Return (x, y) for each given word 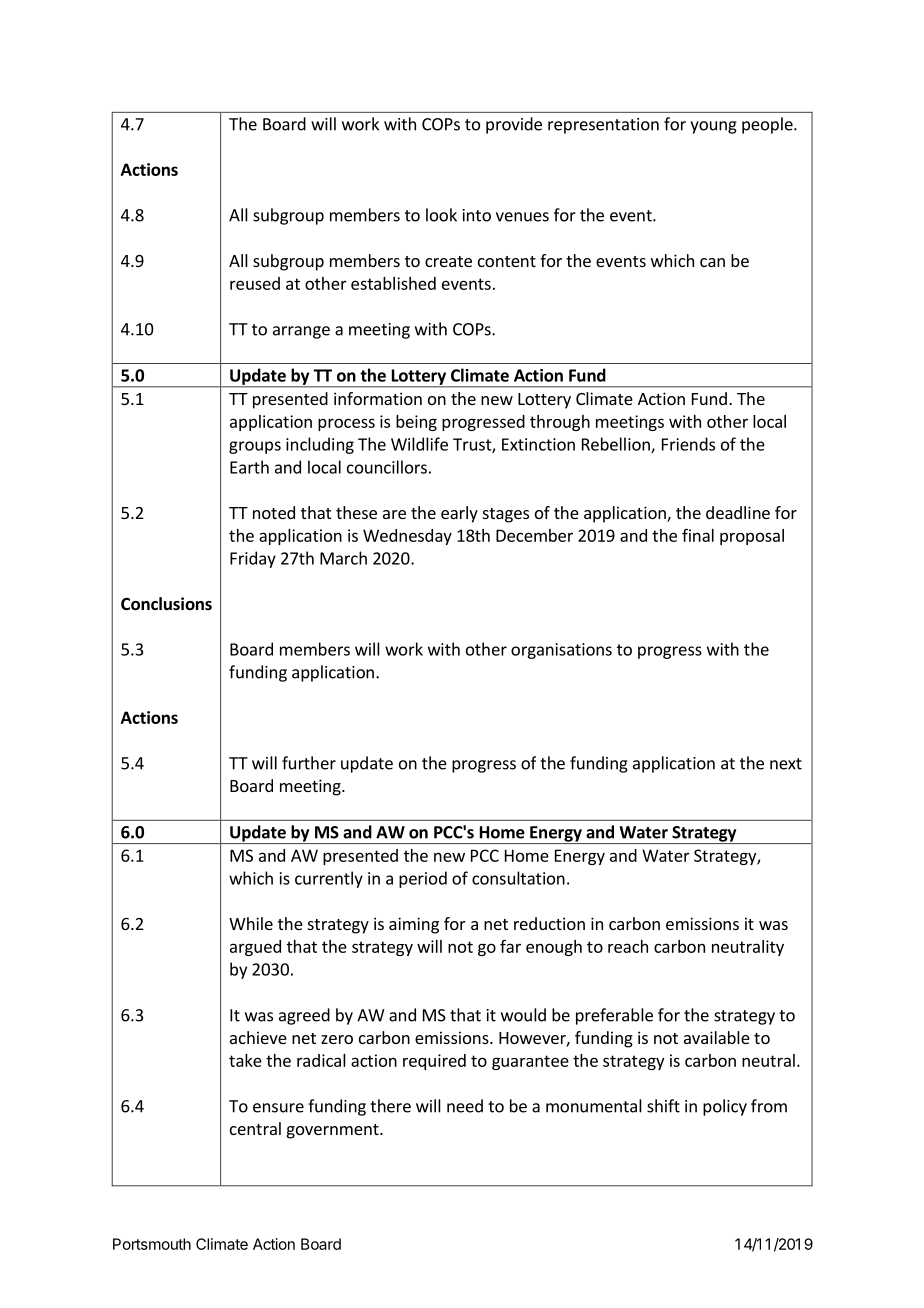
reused (255, 283)
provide (514, 125)
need (465, 1106)
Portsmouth (152, 1244)
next (786, 764)
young (713, 127)
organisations (561, 651)
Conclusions (166, 604)
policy (725, 1107)
